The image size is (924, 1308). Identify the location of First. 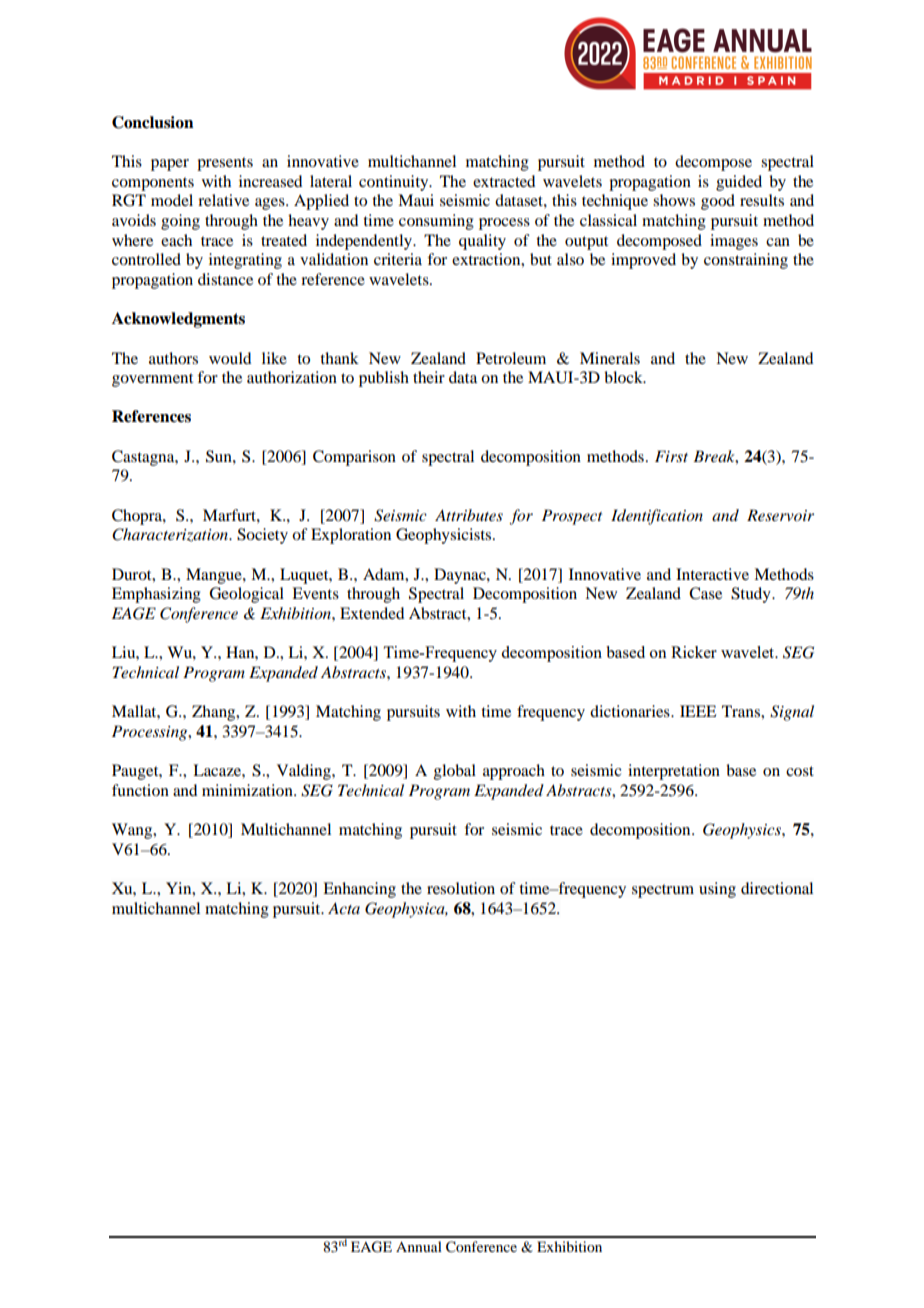
(671, 456).
